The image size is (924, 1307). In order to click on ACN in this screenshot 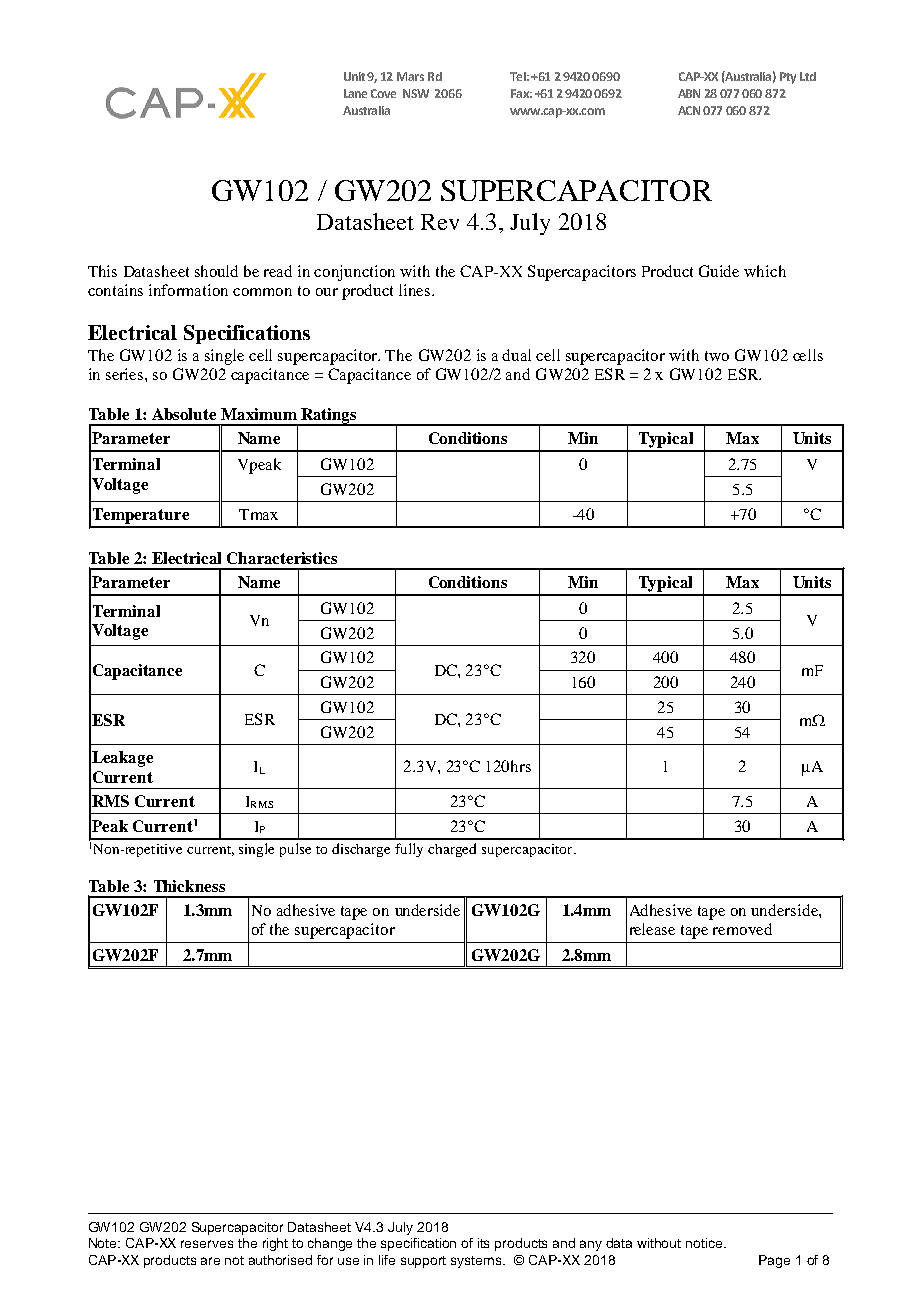, I will do `click(689, 110)`.
